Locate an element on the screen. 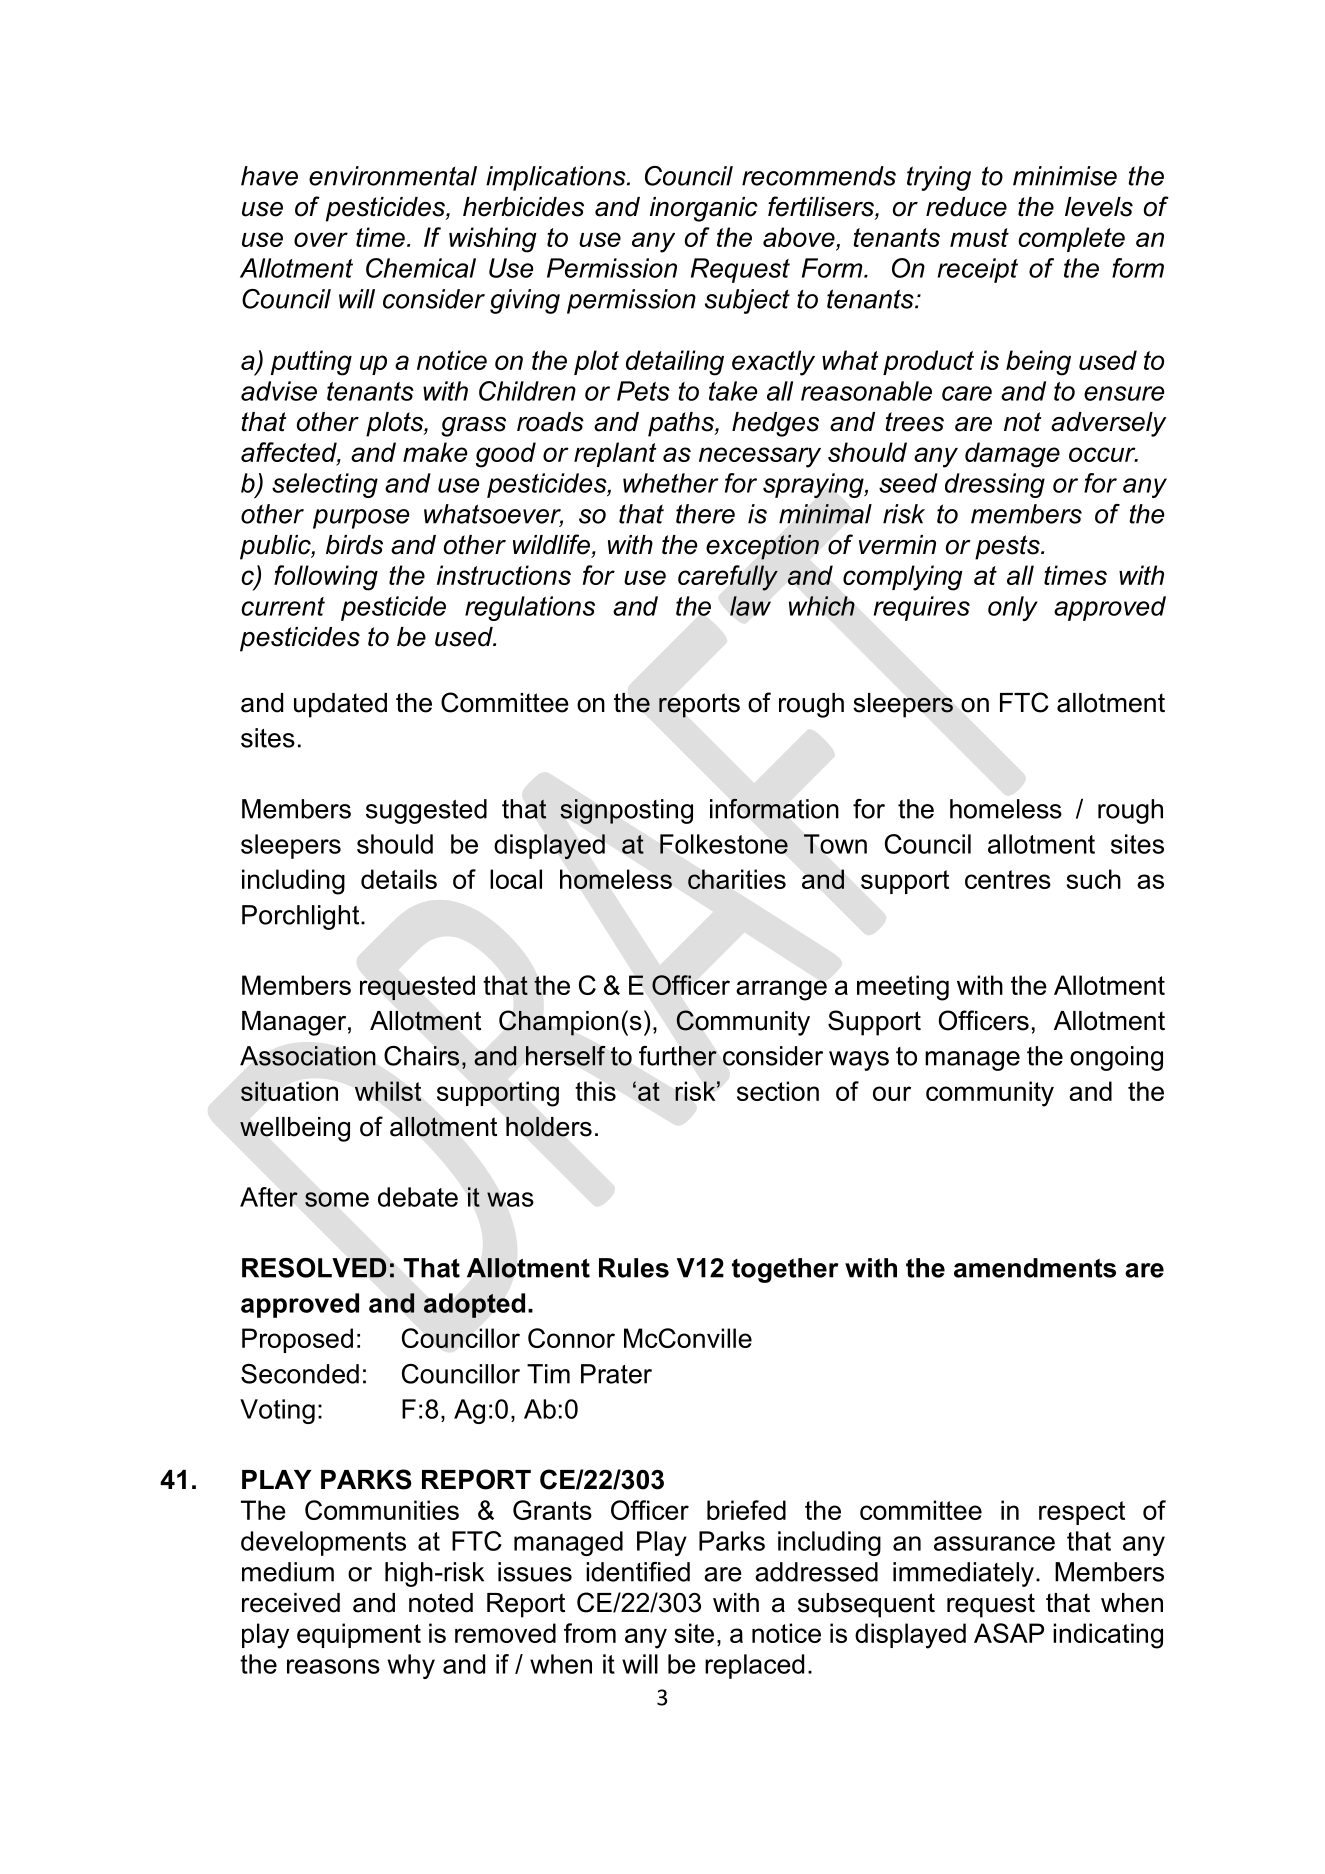 The height and width of the screenshot is (1874, 1325). inorganic is located at coordinates (704, 209).
